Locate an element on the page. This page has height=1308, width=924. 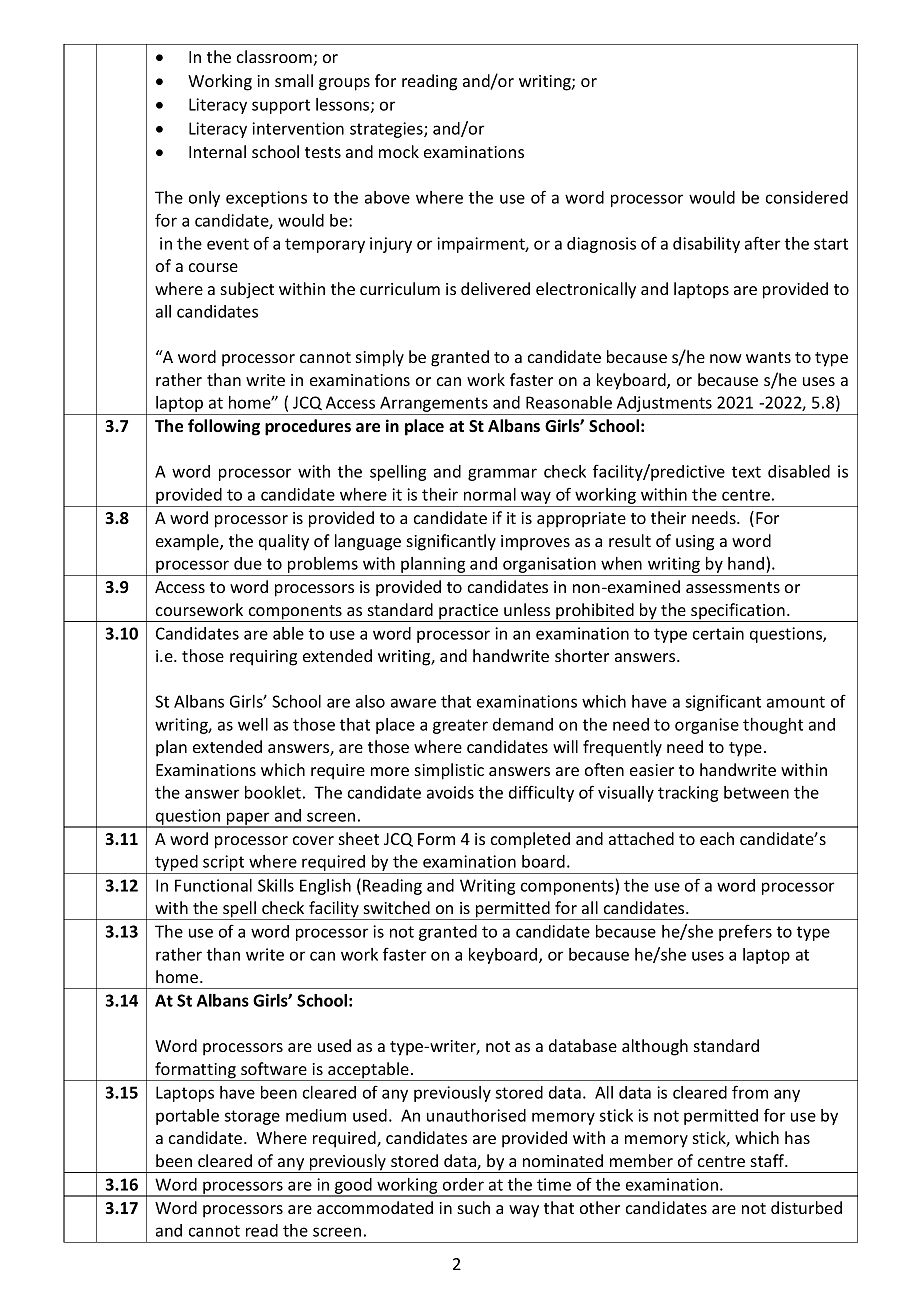
storage is located at coordinates (252, 1117).
